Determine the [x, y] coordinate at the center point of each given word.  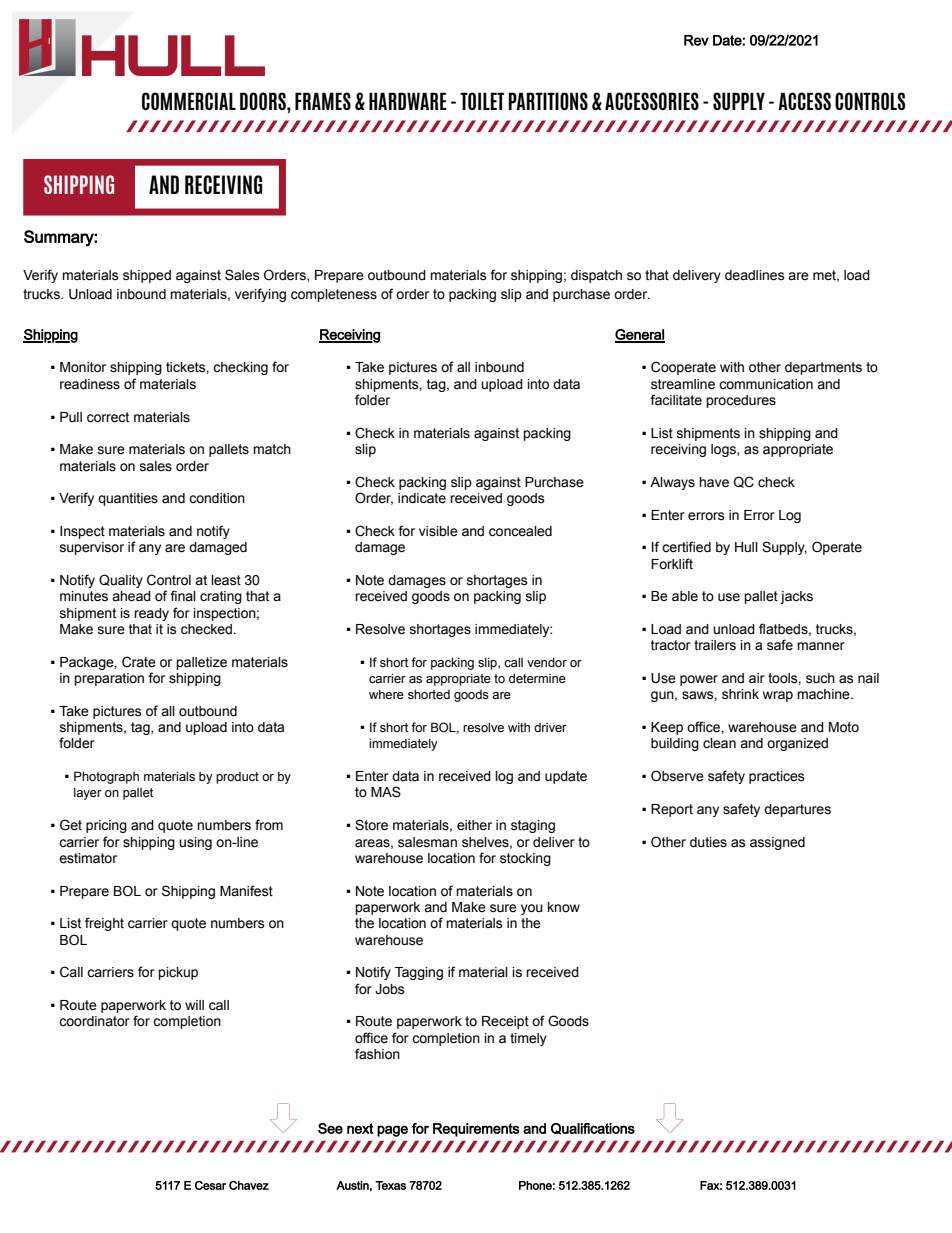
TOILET [482, 101]
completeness [334, 295]
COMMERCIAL [189, 101]
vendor [547, 662]
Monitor [83, 367]
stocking [525, 859]
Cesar [210, 1185]
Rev [696, 40]
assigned [777, 843]
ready [151, 614]
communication [766, 384]
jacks [796, 597]
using [195, 843]
